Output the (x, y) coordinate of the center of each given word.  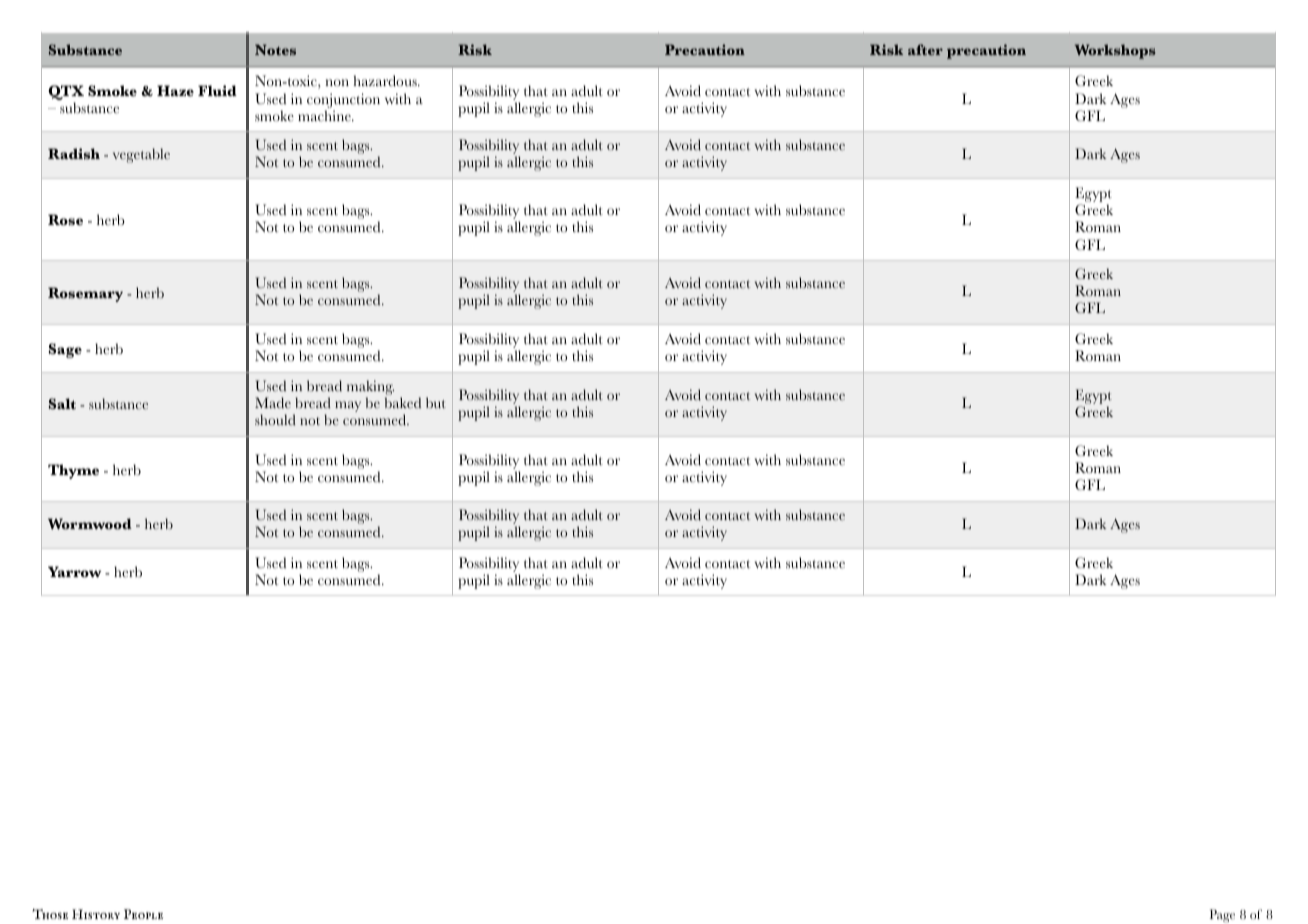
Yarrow (74, 572)
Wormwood (90, 524)
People (143, 914)
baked (403, 403)
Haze (175, 91)
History (96, 914)
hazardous (386, 81)
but (436, 403)
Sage (65, 350)
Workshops (1115, 51)
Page (1222, 916)
